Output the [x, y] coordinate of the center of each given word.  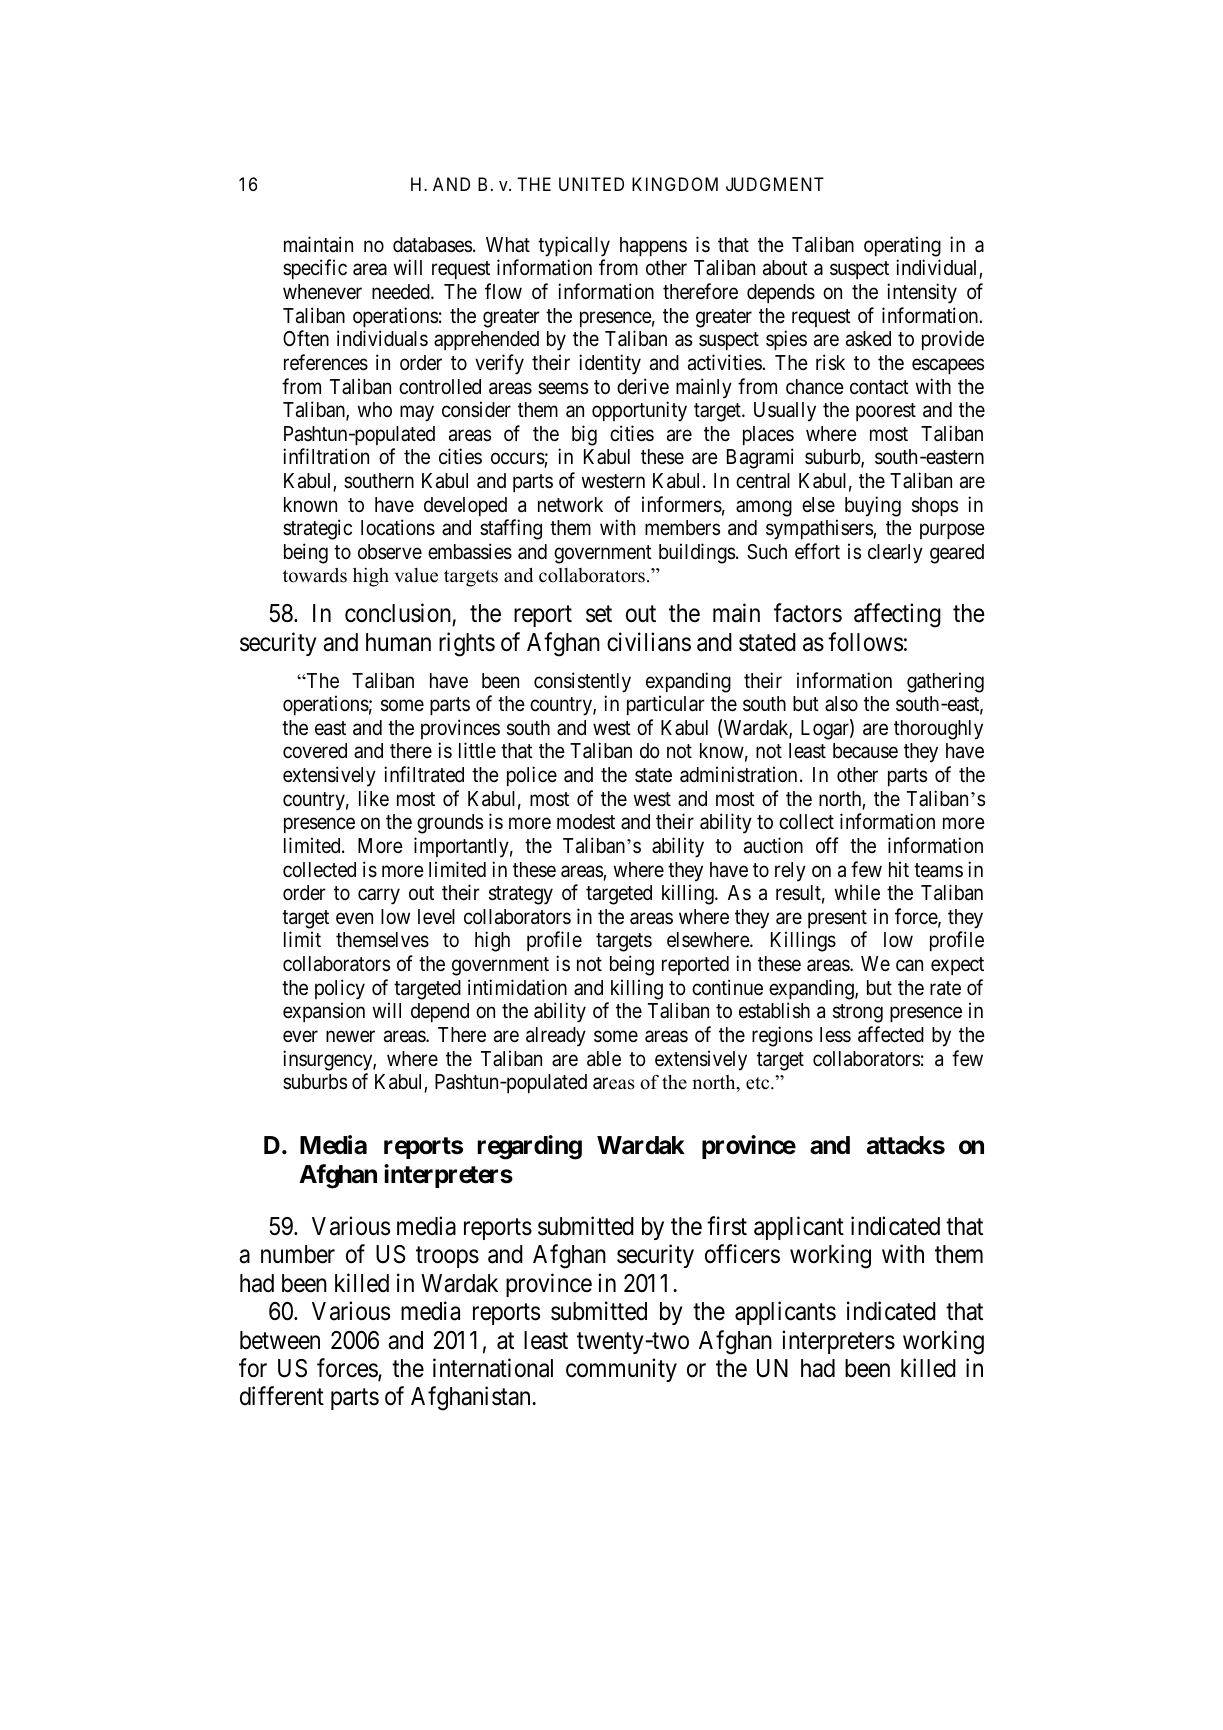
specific [315, 269]
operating [902, 246]
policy [340, 989]
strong [858, 1014]
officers [742, 1254]
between [280, 1340]
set [599, 614]
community [621, 1370]
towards [315, 575]
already [556, 1037]
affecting [897, 615]
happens [653, 246]
